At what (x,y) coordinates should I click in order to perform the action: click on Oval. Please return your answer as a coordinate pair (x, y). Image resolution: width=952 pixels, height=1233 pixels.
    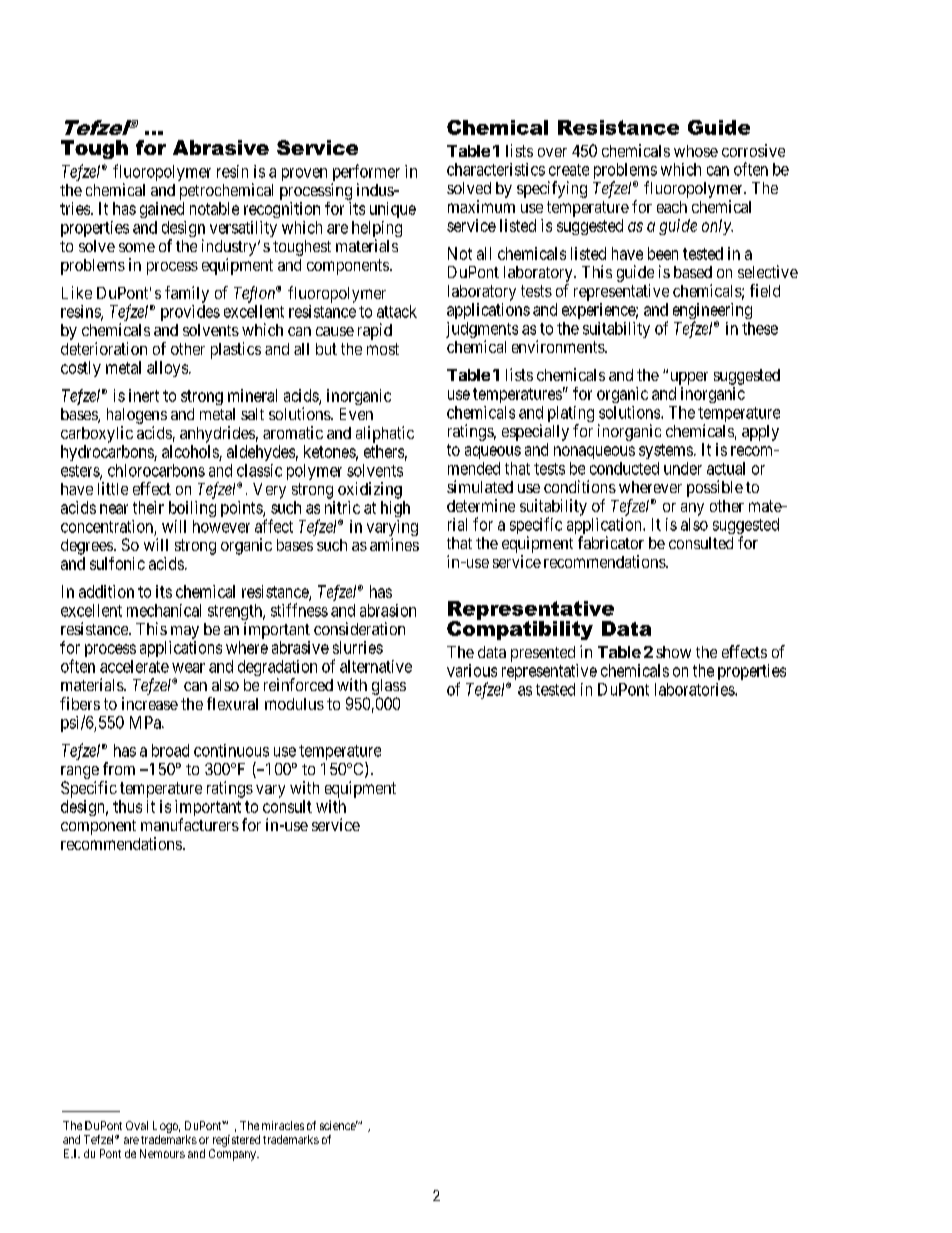
    Looking at the image, I should click on (137, 1125).
